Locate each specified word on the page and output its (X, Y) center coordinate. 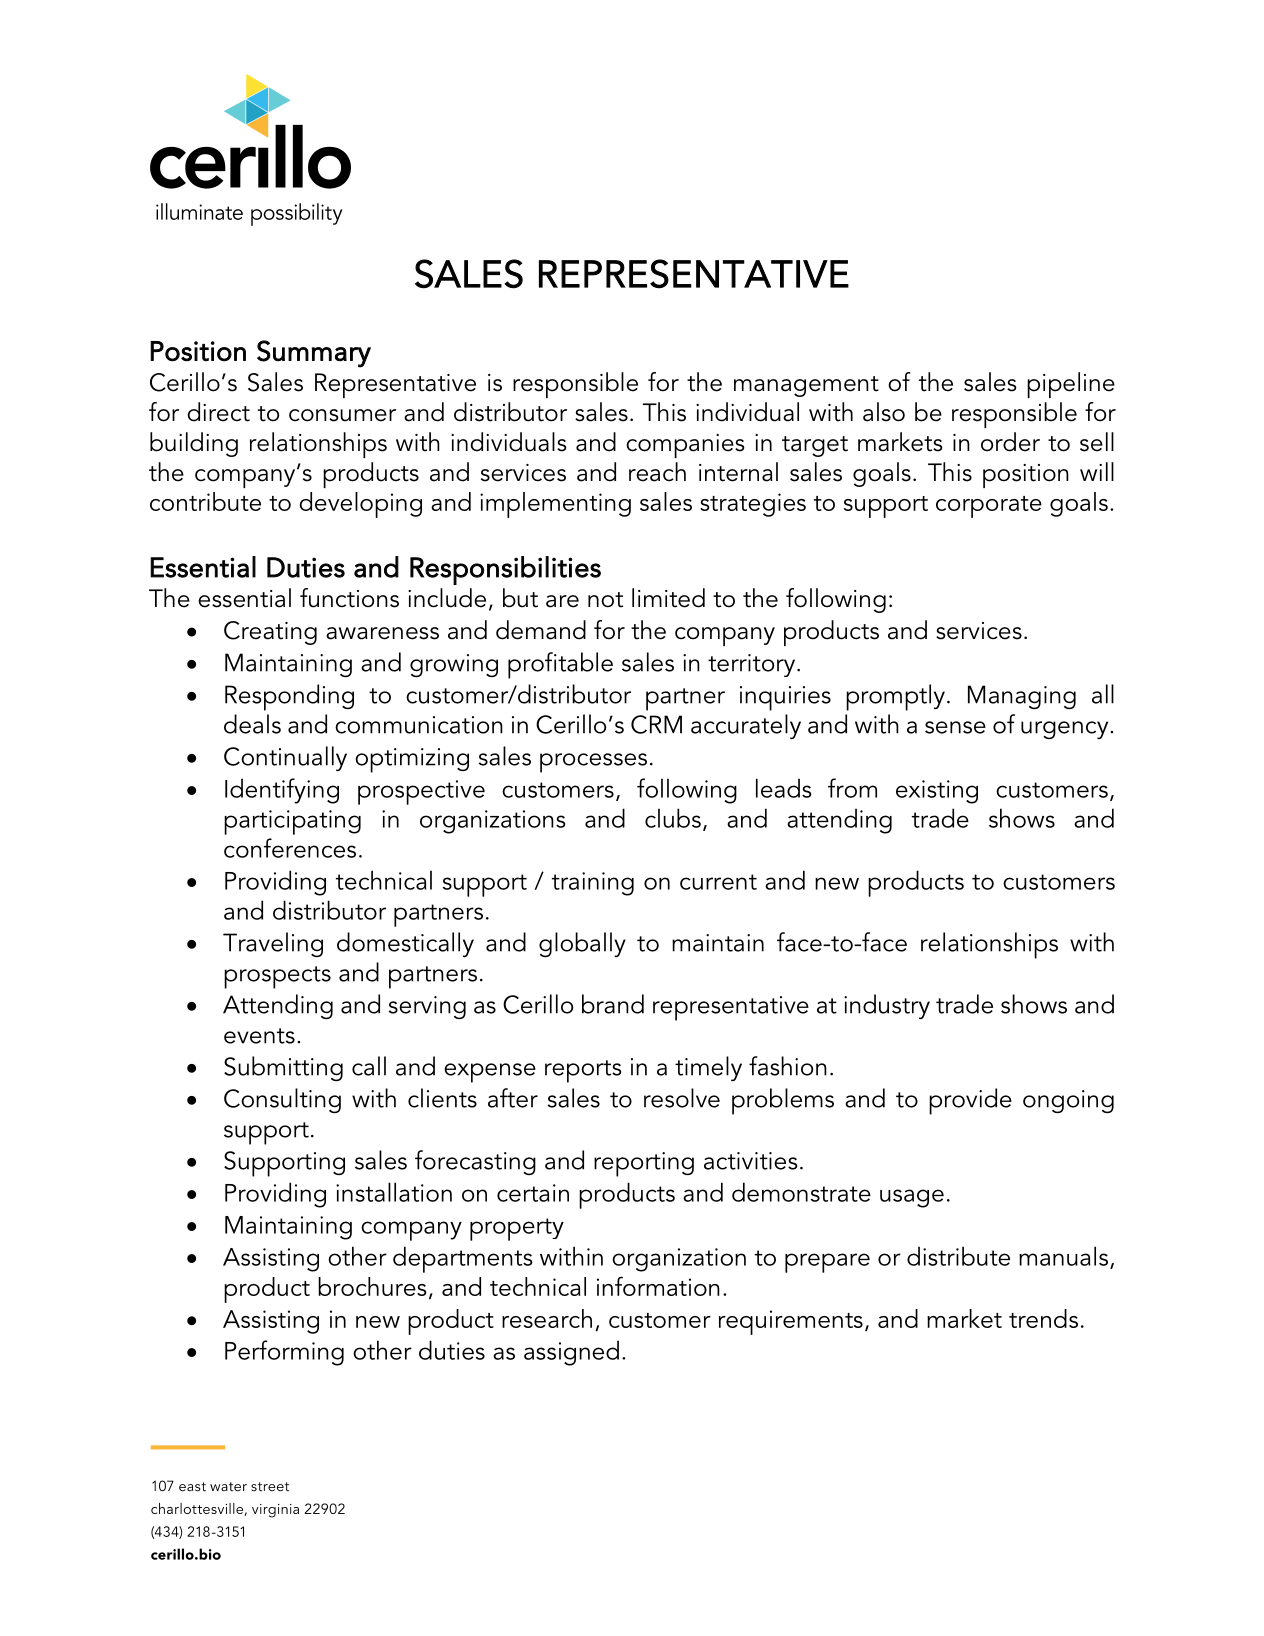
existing (937, 792)
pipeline (1071, 385)
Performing (284, 1353)
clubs (673, 818)
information (658, 1286)
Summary (314, 354)
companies (685, 446)
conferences (290, 848)
